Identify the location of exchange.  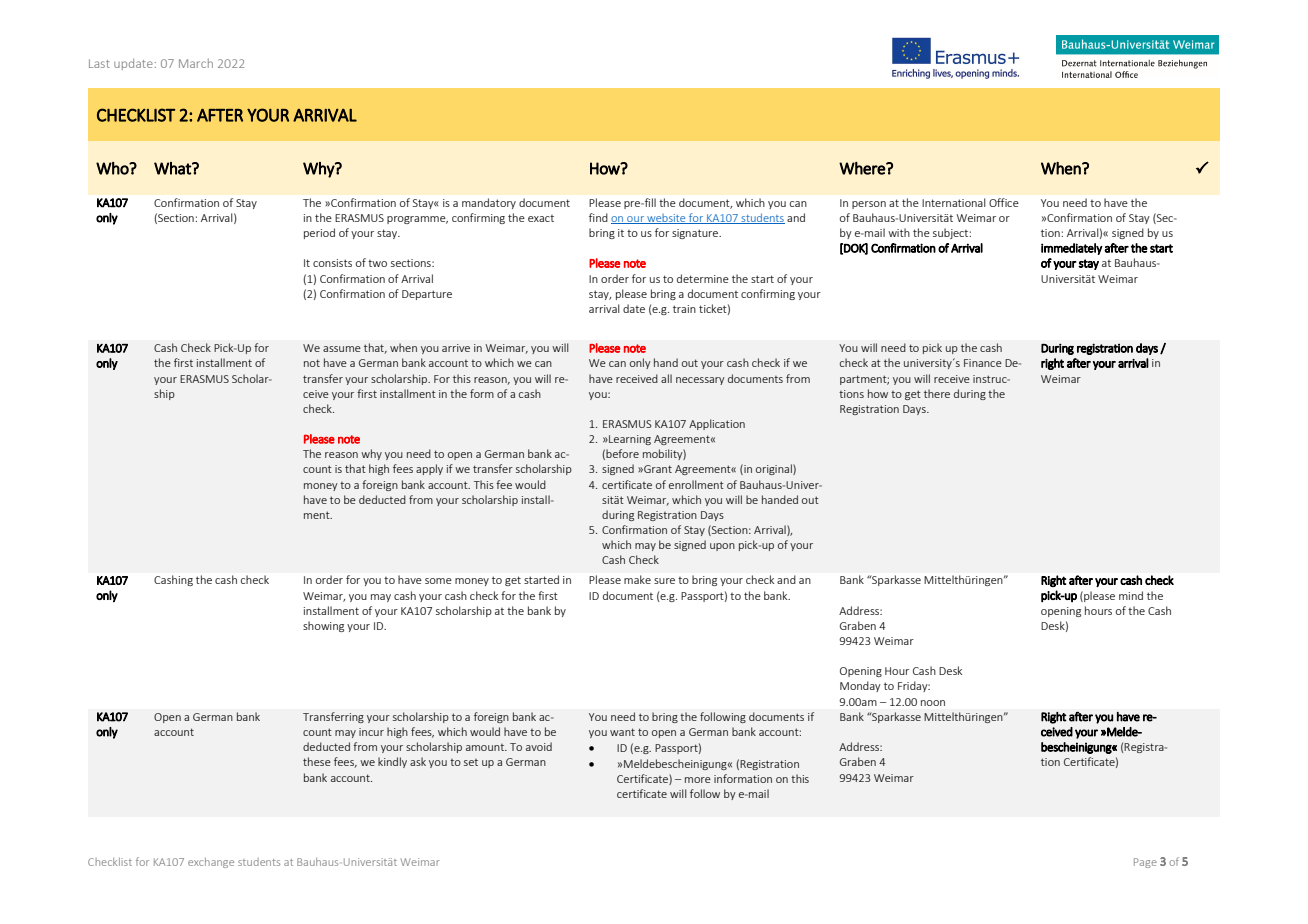
(211, 863).
